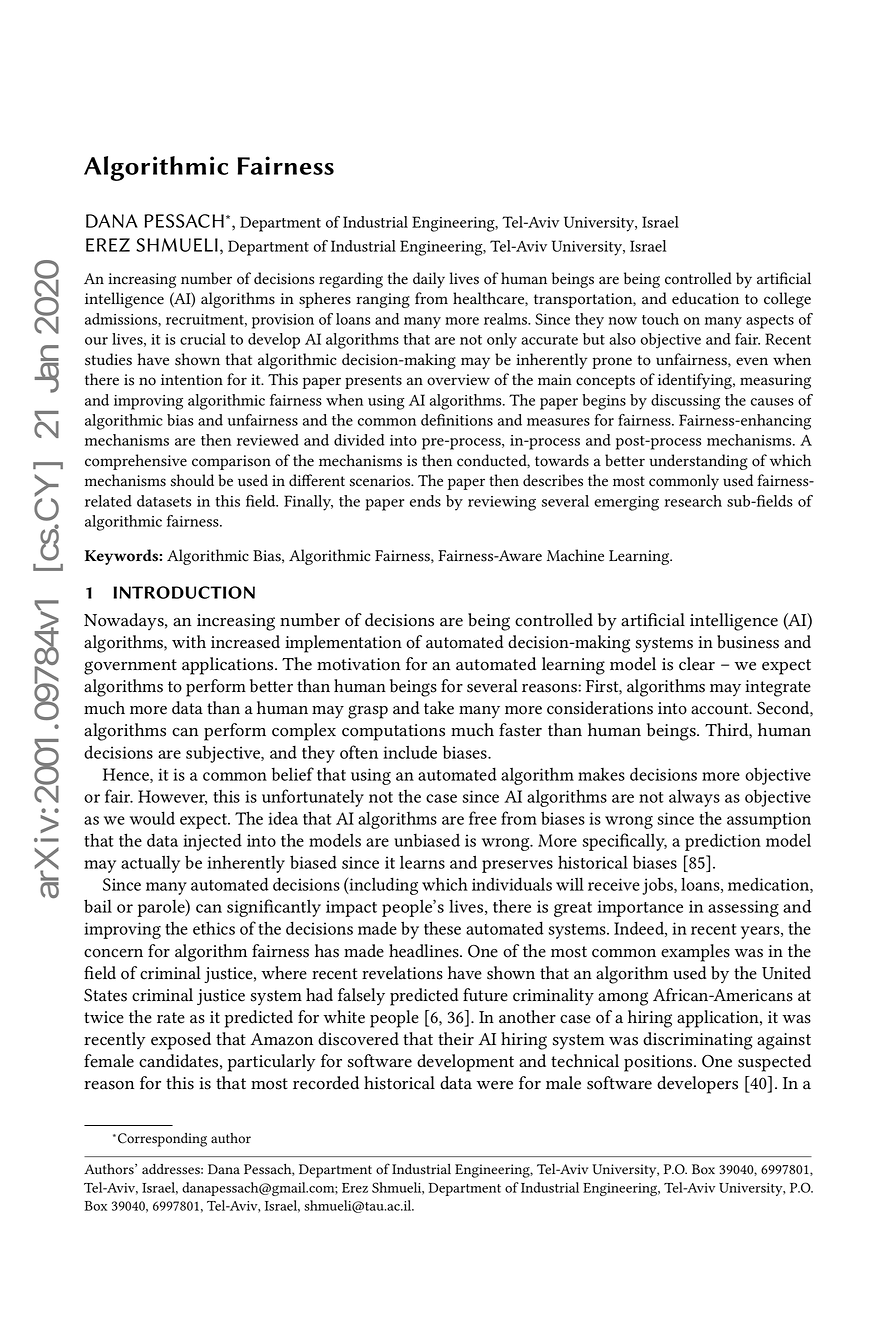 This page has height=1328, width=896. I want to click on exposed, so click(181, 1041).
